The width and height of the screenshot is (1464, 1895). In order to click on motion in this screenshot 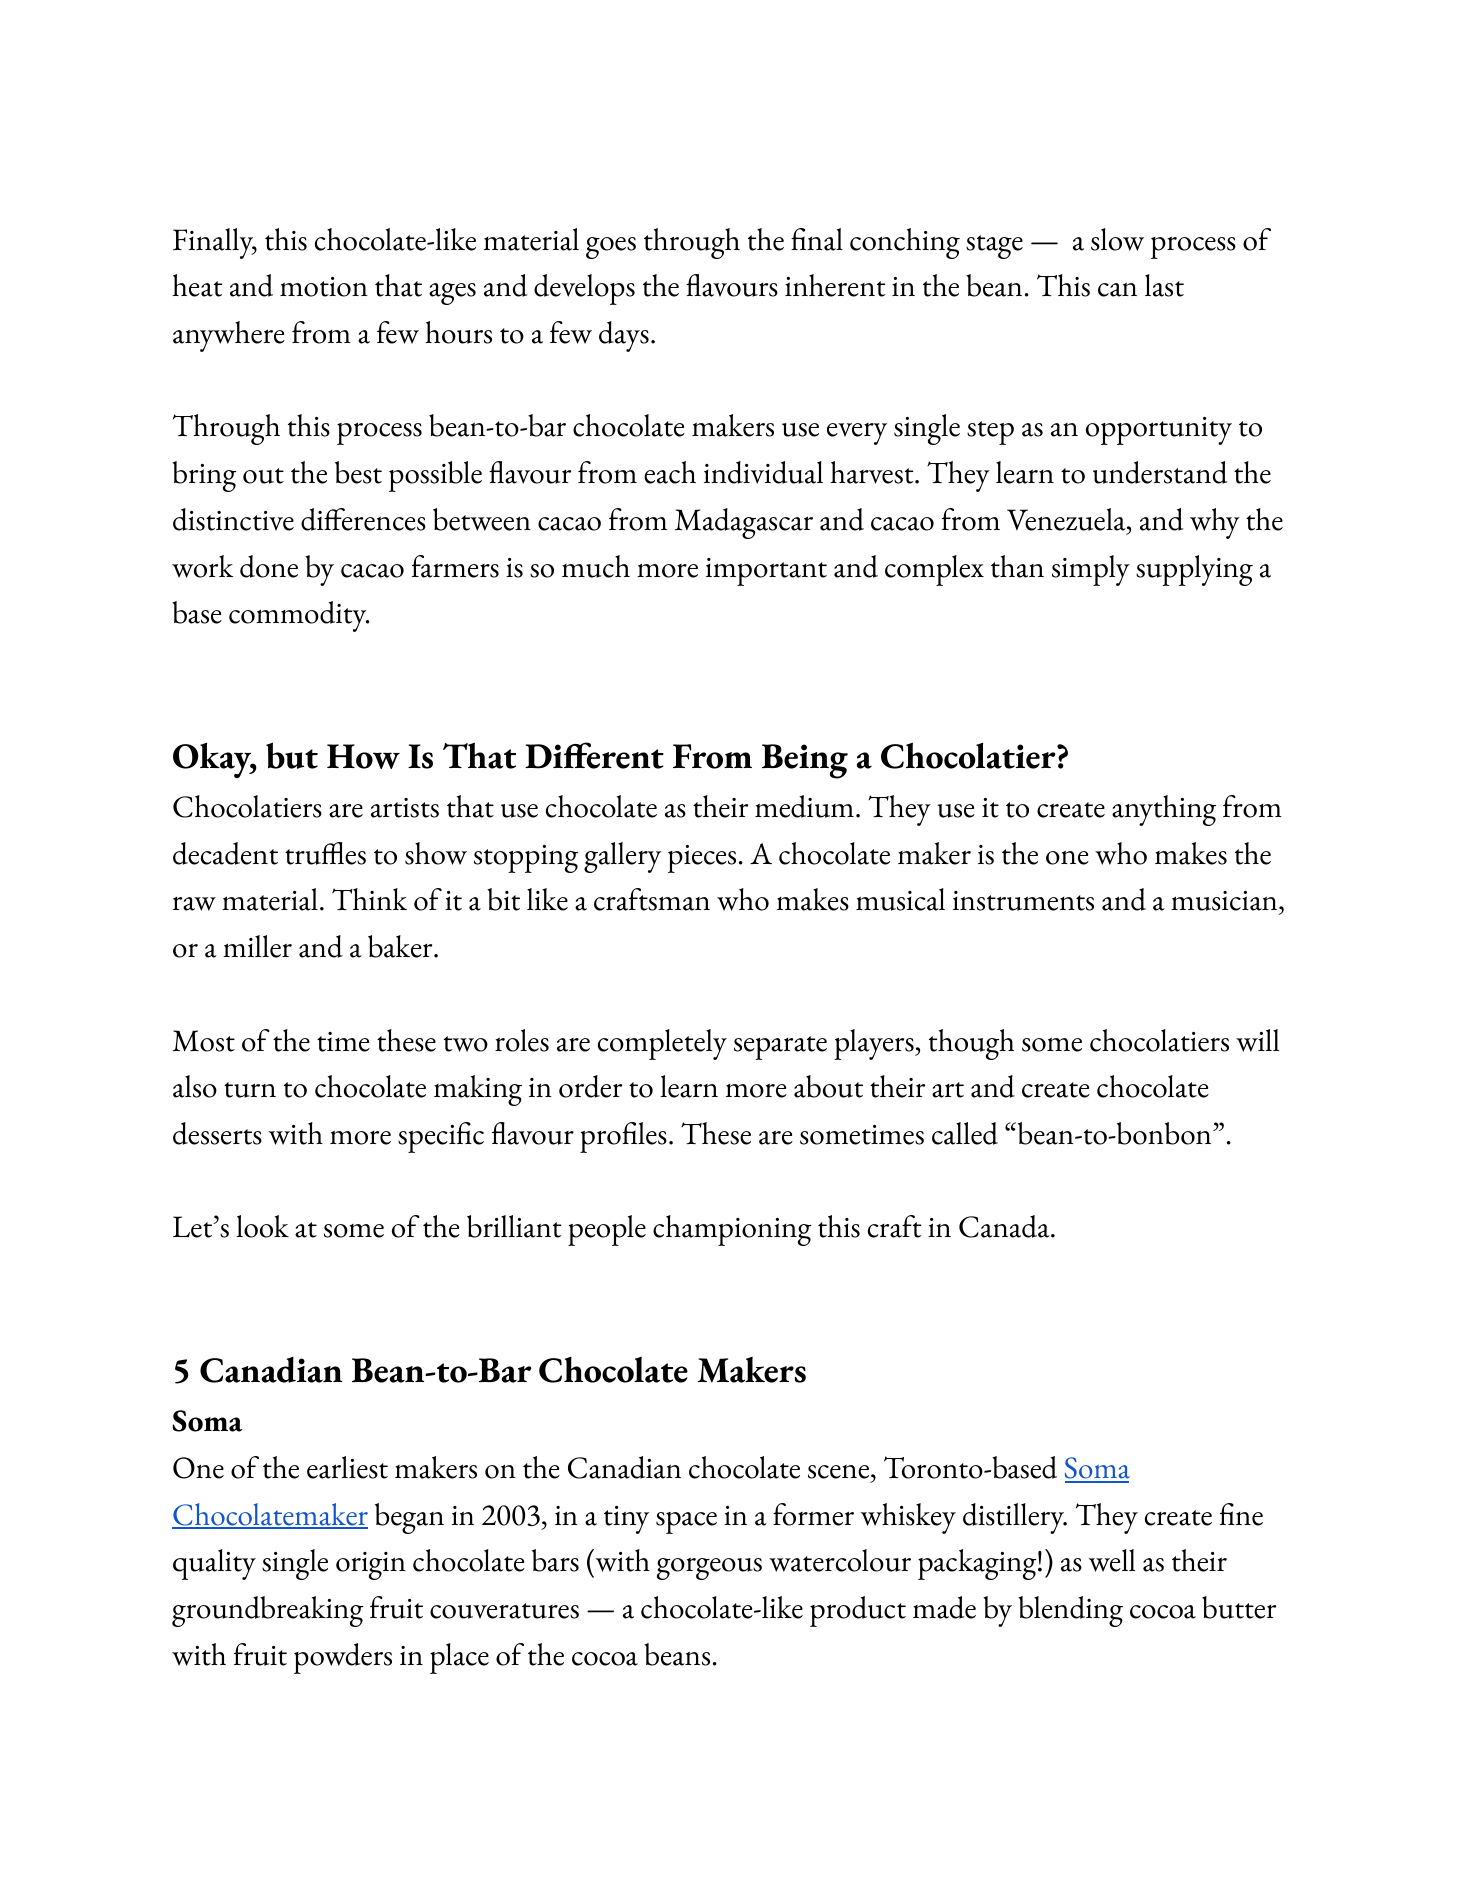, I will do `click(324, 287)`.
